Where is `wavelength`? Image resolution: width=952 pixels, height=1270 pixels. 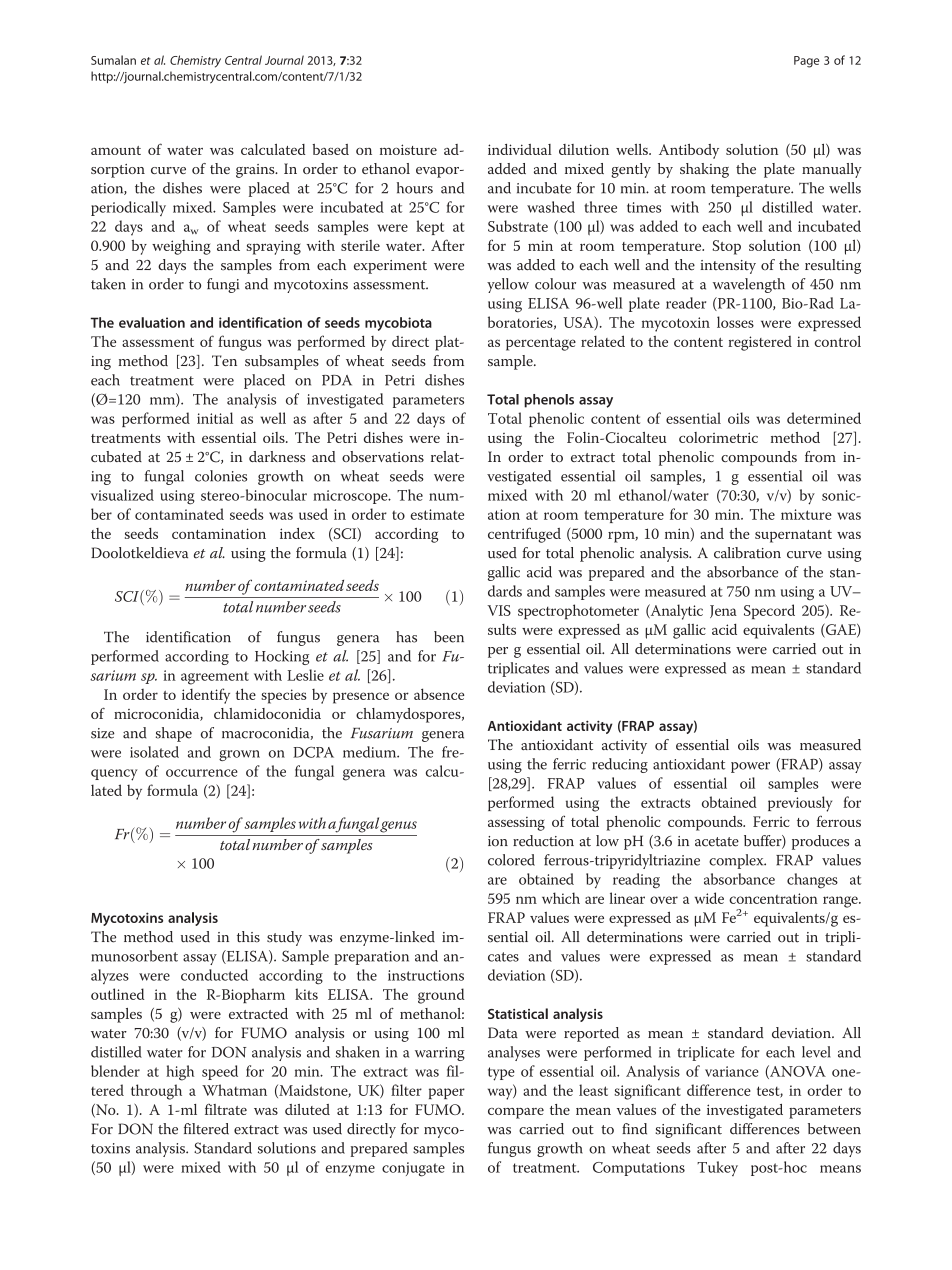
wavelength is located at coordinates (749, 285).
